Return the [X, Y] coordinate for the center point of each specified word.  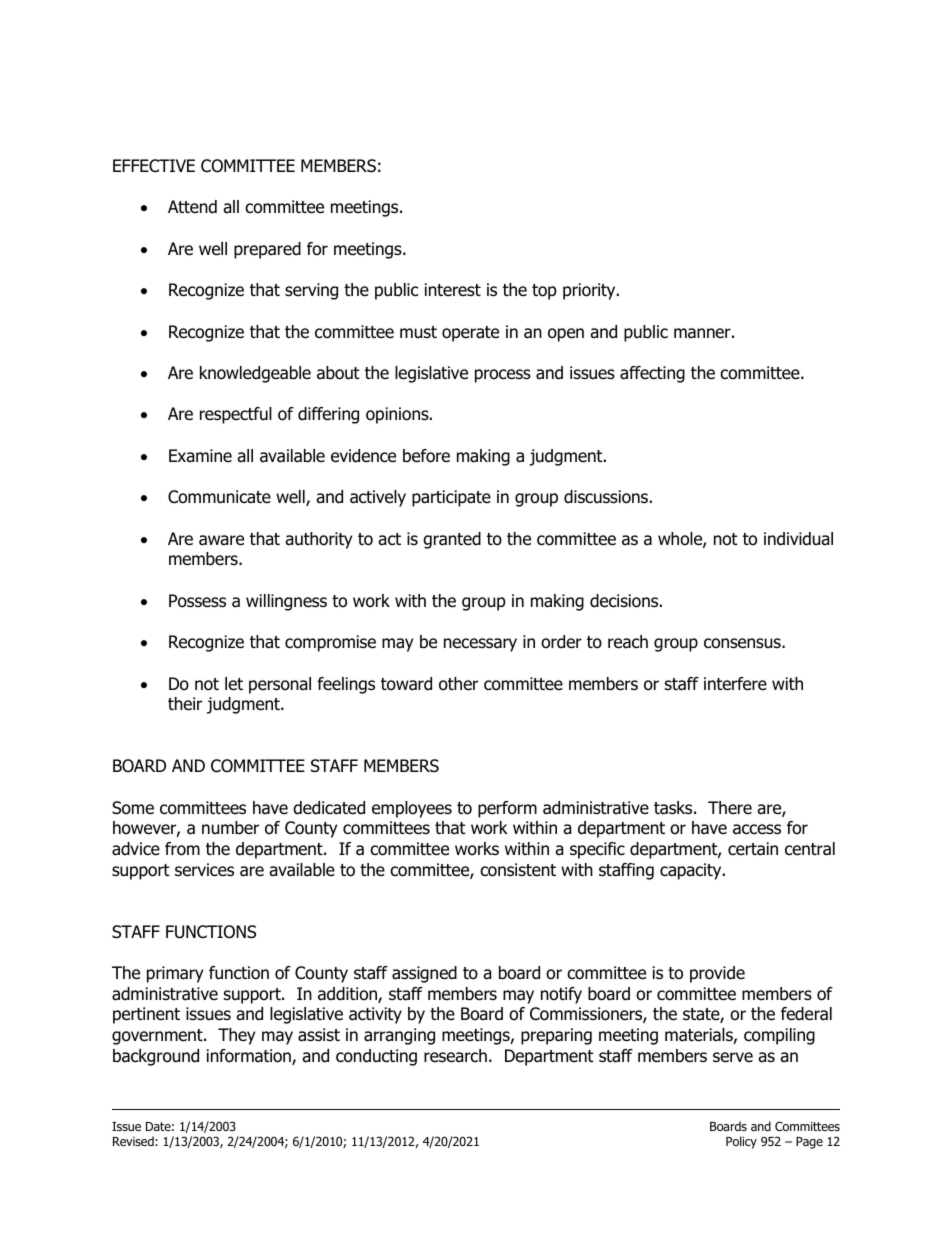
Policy [741, 1142]
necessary [480, 645]
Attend [192, 207]
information [250, 1057]
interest [453, 290]
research [455, 1056]
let [234, 684]
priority [590, 291]
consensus [743, 643]
